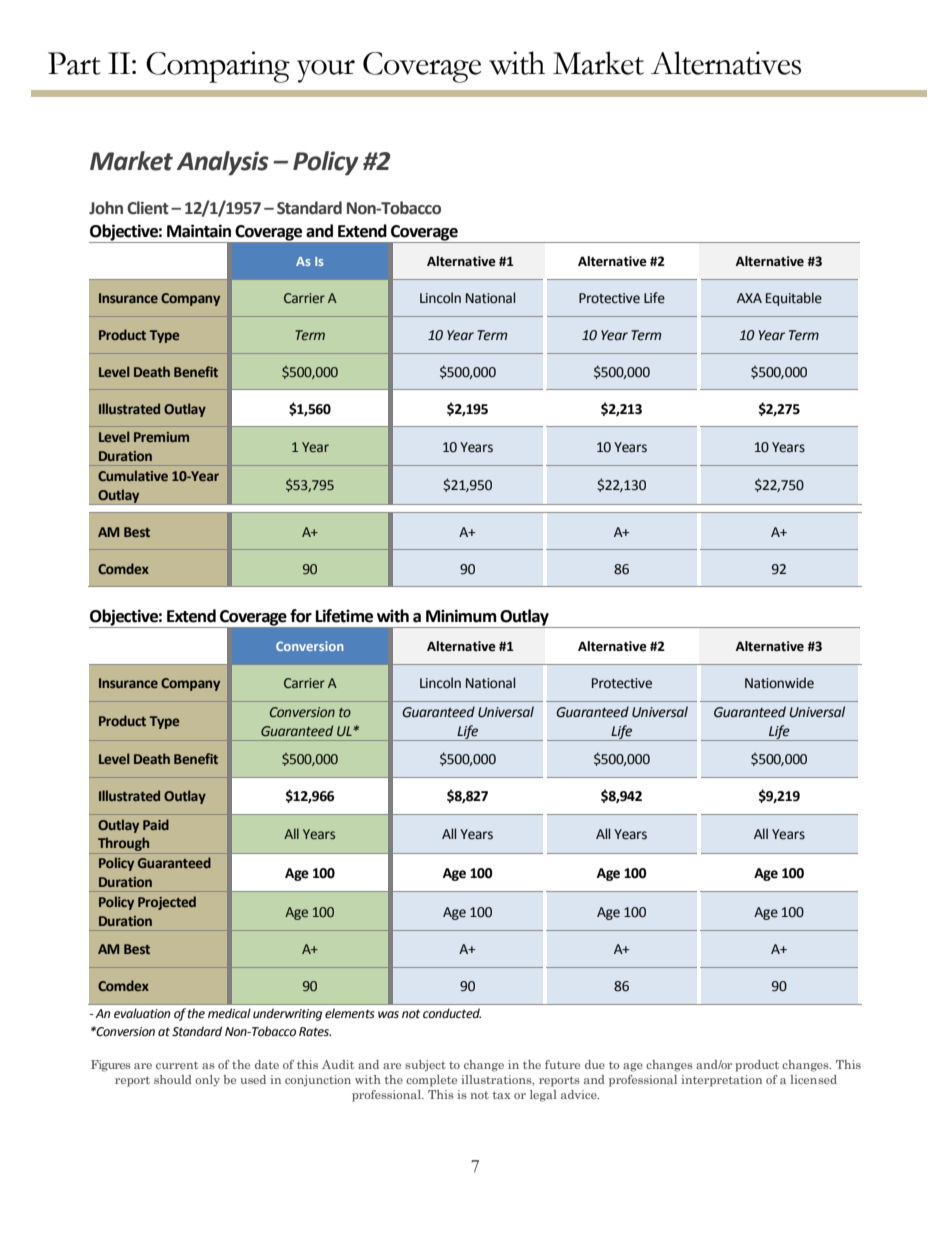 The height and width of the document is (1233, 952). Describe the element at coordinates (326, 71) in the document. I see `your` at that location.
